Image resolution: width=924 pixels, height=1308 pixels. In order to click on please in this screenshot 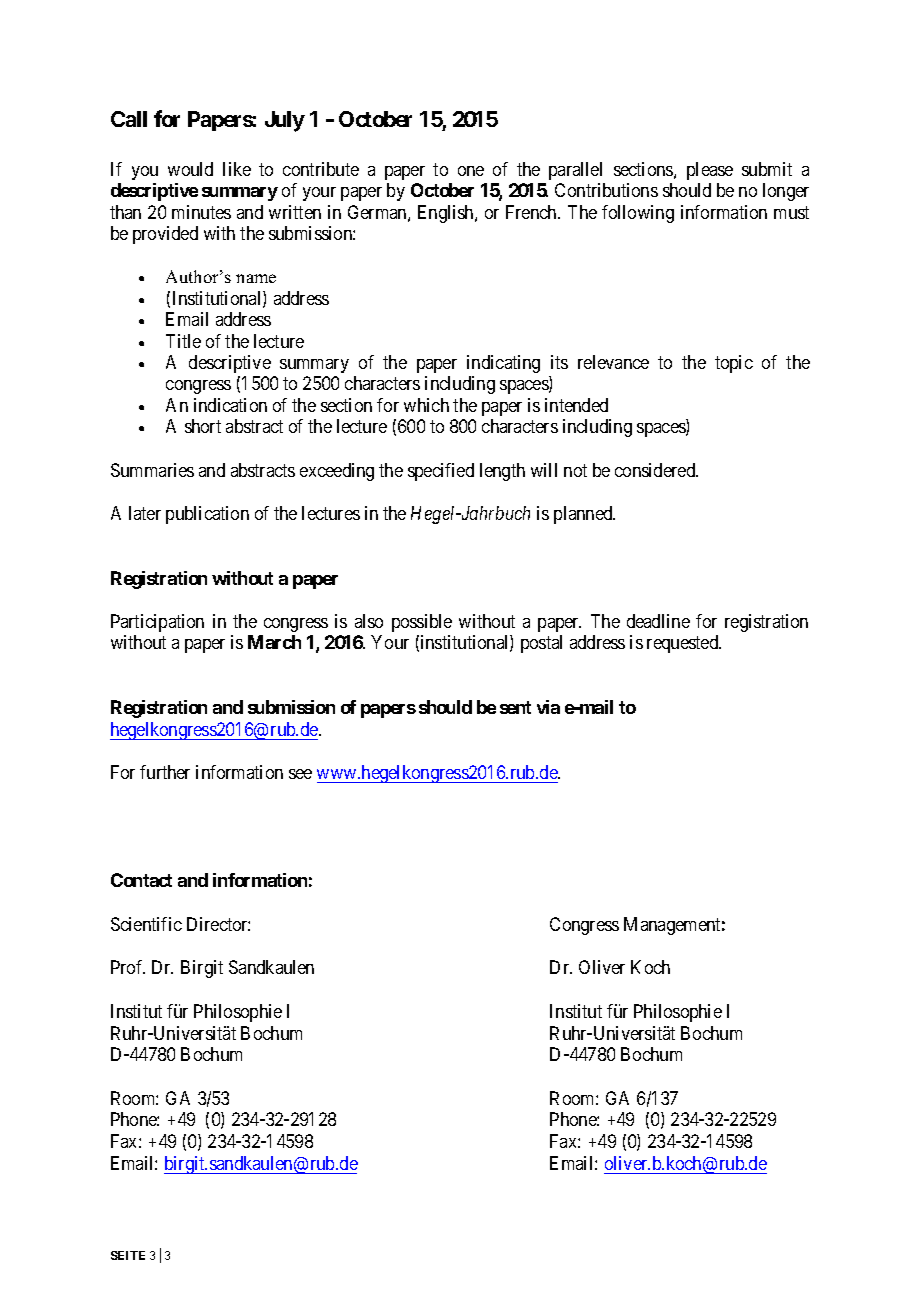, I will do `click(710, 171)`.
